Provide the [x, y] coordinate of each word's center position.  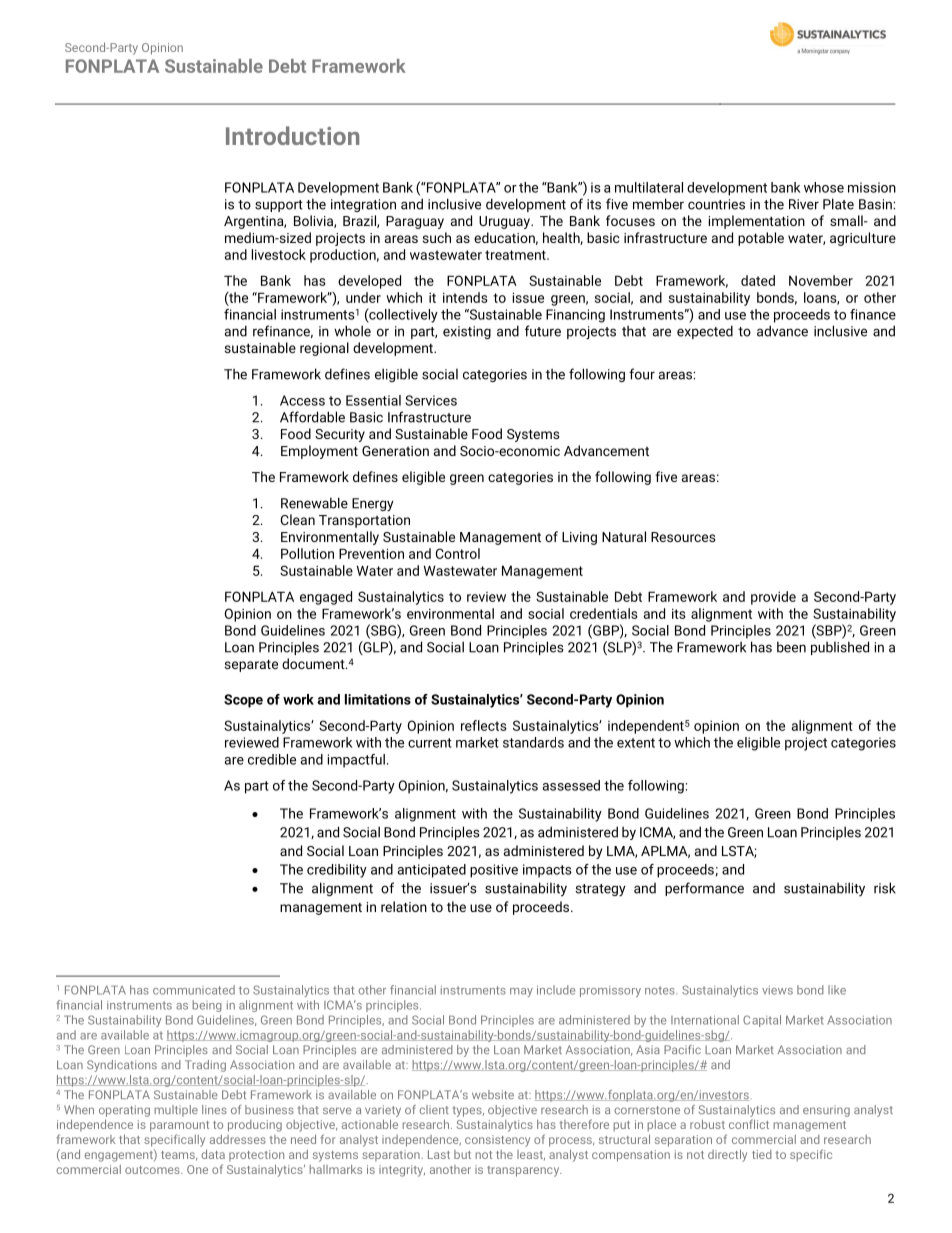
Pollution [307, 553]
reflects [484, 725]
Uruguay [505, 222]
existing [467, 332]
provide [773, 598]
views [777, 990]
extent [636, 743]
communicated [194, 990]
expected [705, 332]
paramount [179, 1126]
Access [302, 400]
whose [824, 187]
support [279, 206]
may [521, 992]
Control [458, 553]
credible [272, 759]
